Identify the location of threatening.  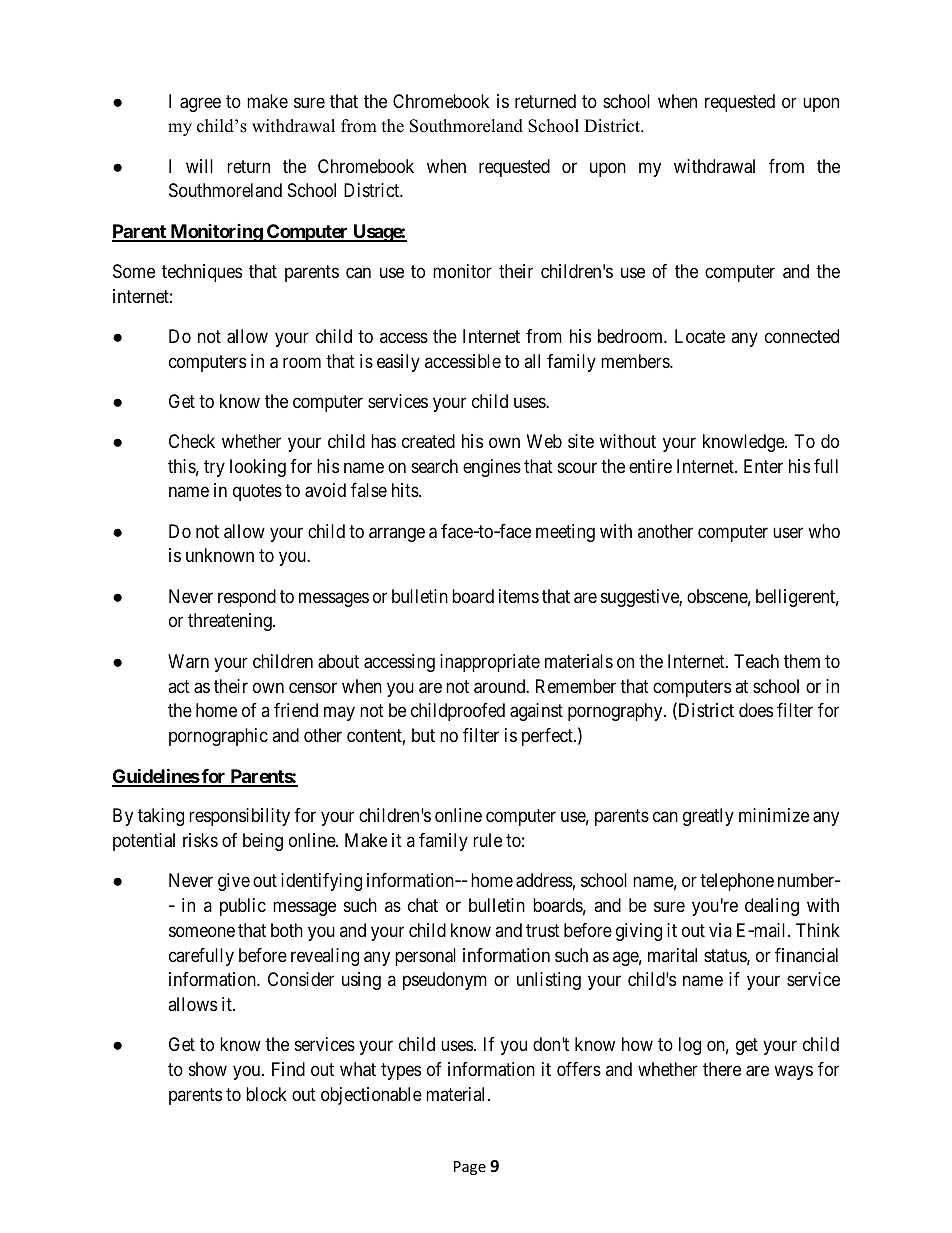
(231, 622).
